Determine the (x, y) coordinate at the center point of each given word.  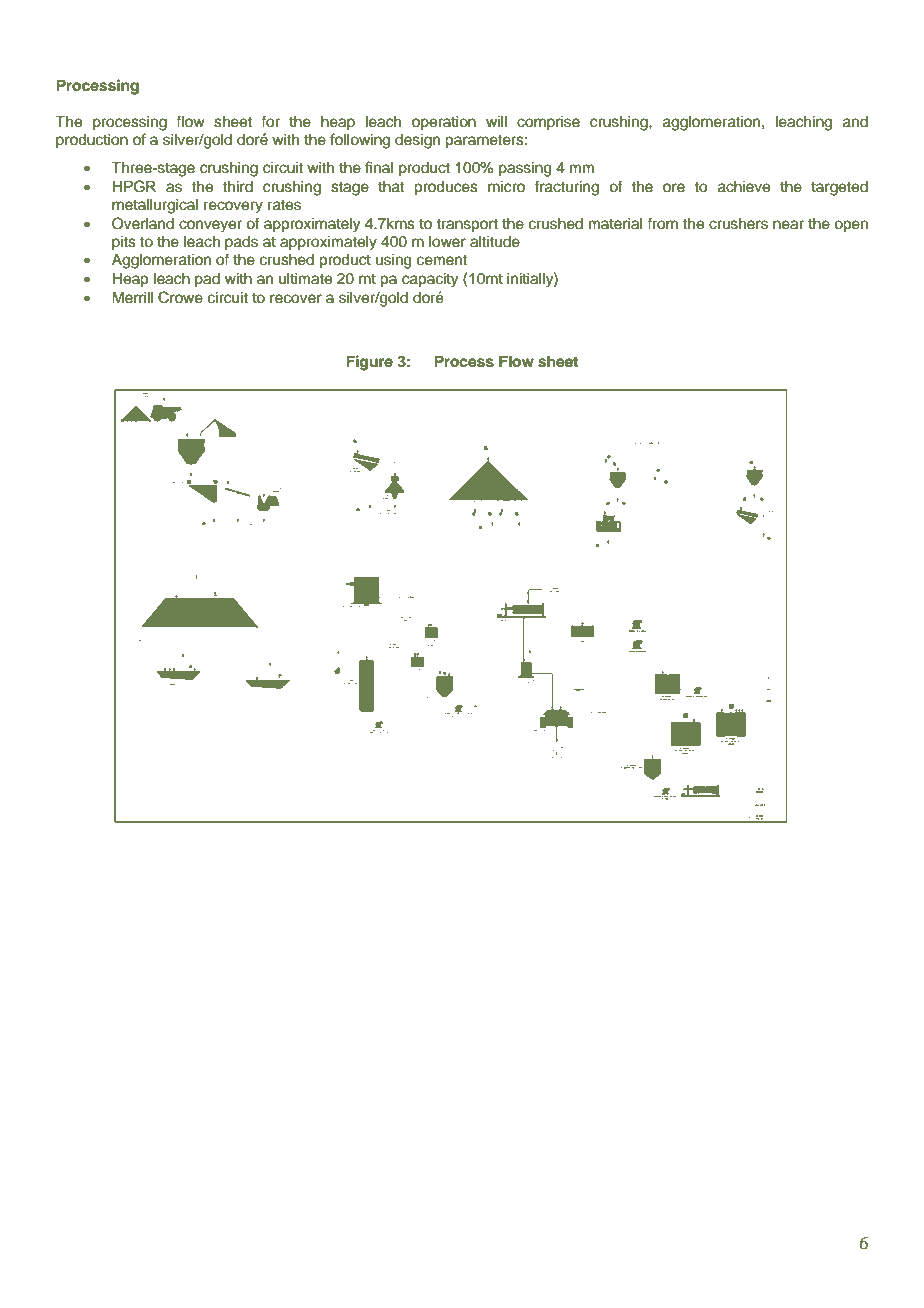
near (788, 225)
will (496, 121)
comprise (548, 123)
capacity (430, 280)
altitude (495, 242)
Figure (369, 363)
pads (241, 243)
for (270, 121)
